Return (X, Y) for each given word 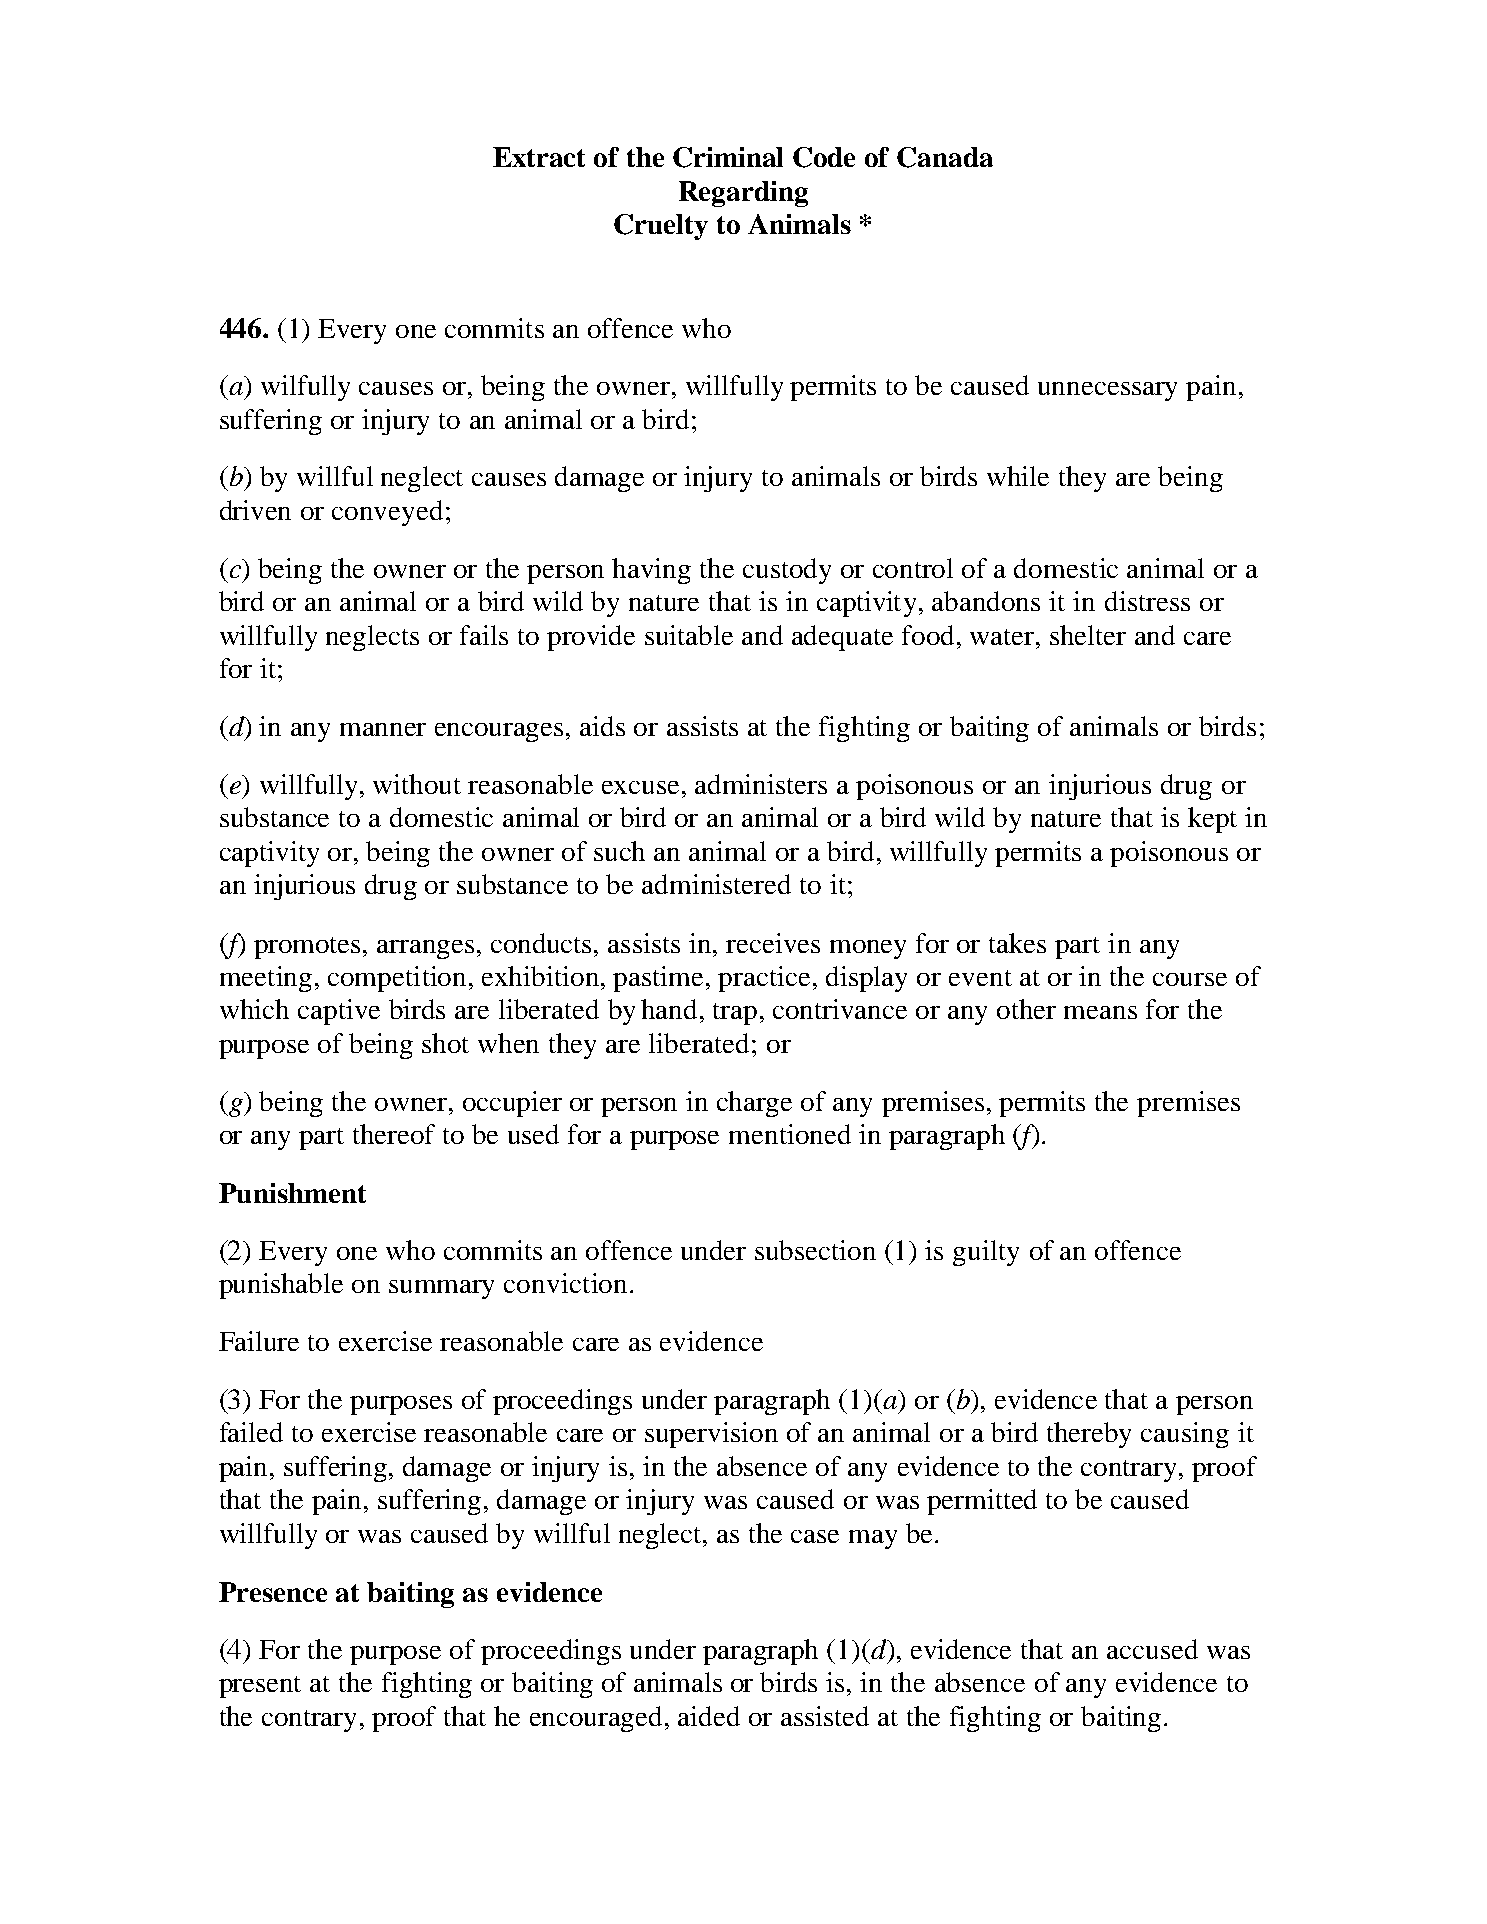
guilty (986, 1253)
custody (787, 571)
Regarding (743, 194)
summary (441, 1289)
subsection (815, 1250)
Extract (539, 157)
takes (1017, 943)
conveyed (387, 513)
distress (1147, 601)
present (260, 1687)
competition (397, 979)
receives (773, 943)
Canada (945, 157)
